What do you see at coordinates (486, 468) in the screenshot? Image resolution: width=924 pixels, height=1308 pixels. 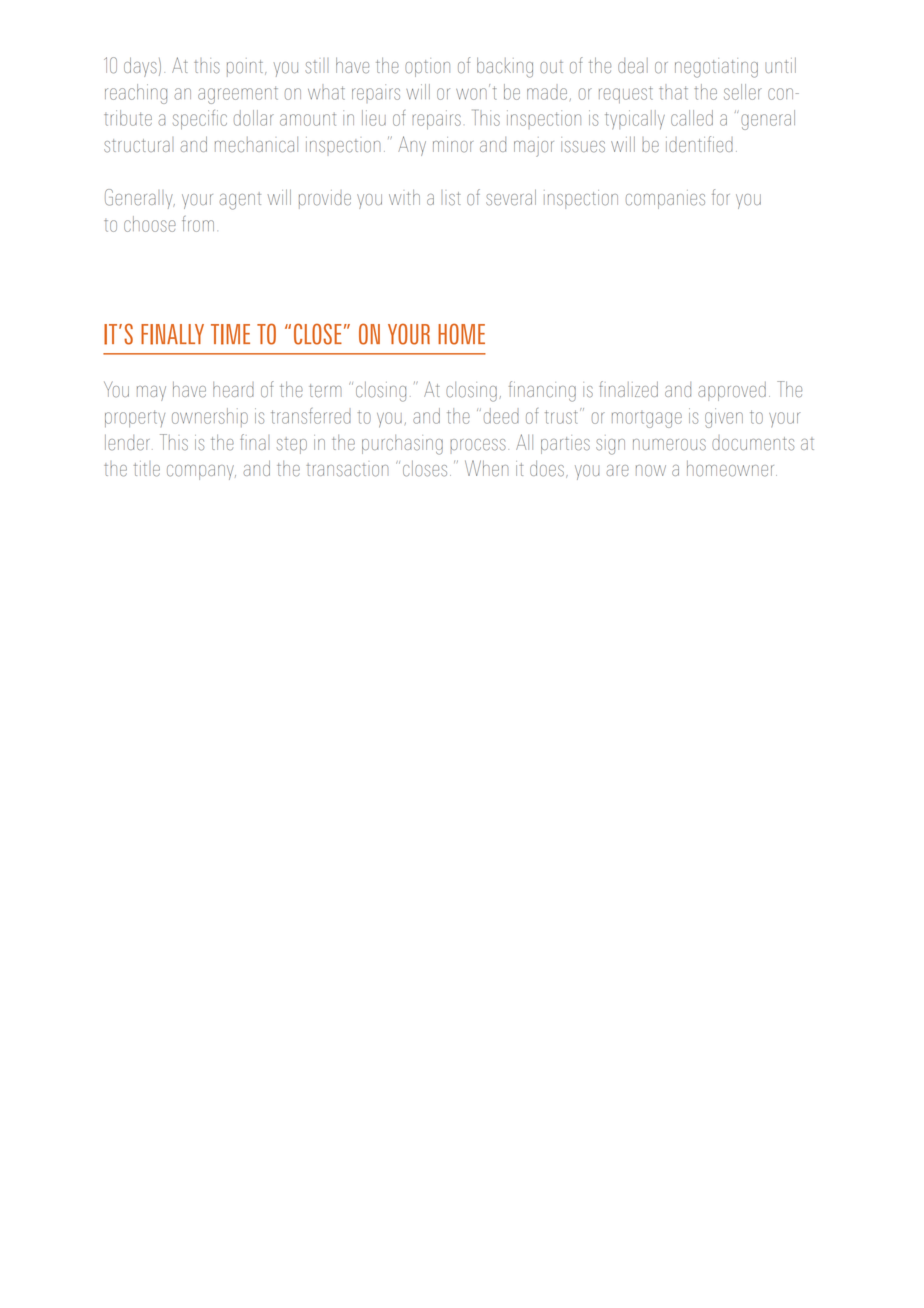 I see `When` at bounding box center [486, 468].
